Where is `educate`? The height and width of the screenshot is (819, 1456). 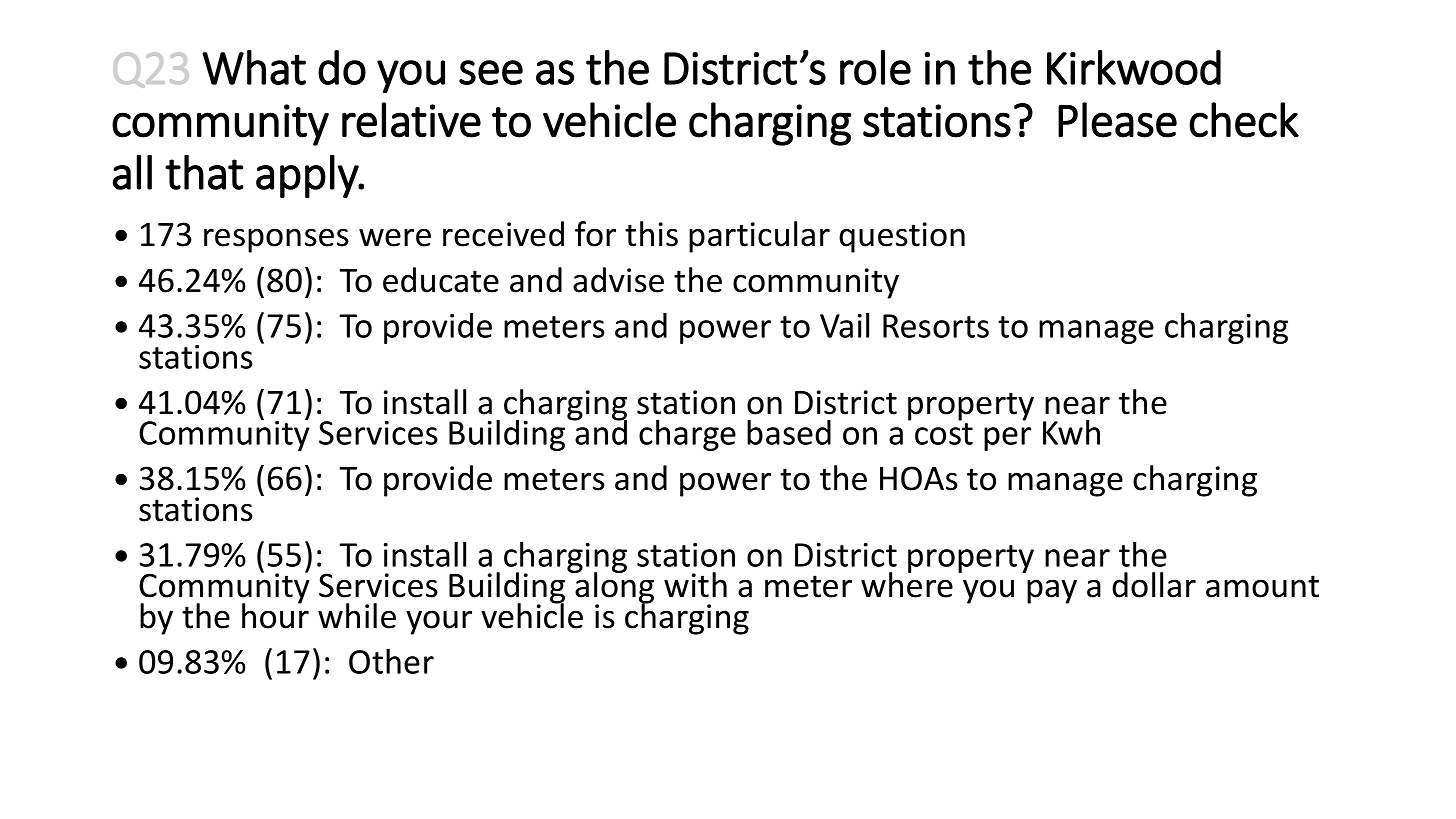
educate is located at coordinates (441, 280).
